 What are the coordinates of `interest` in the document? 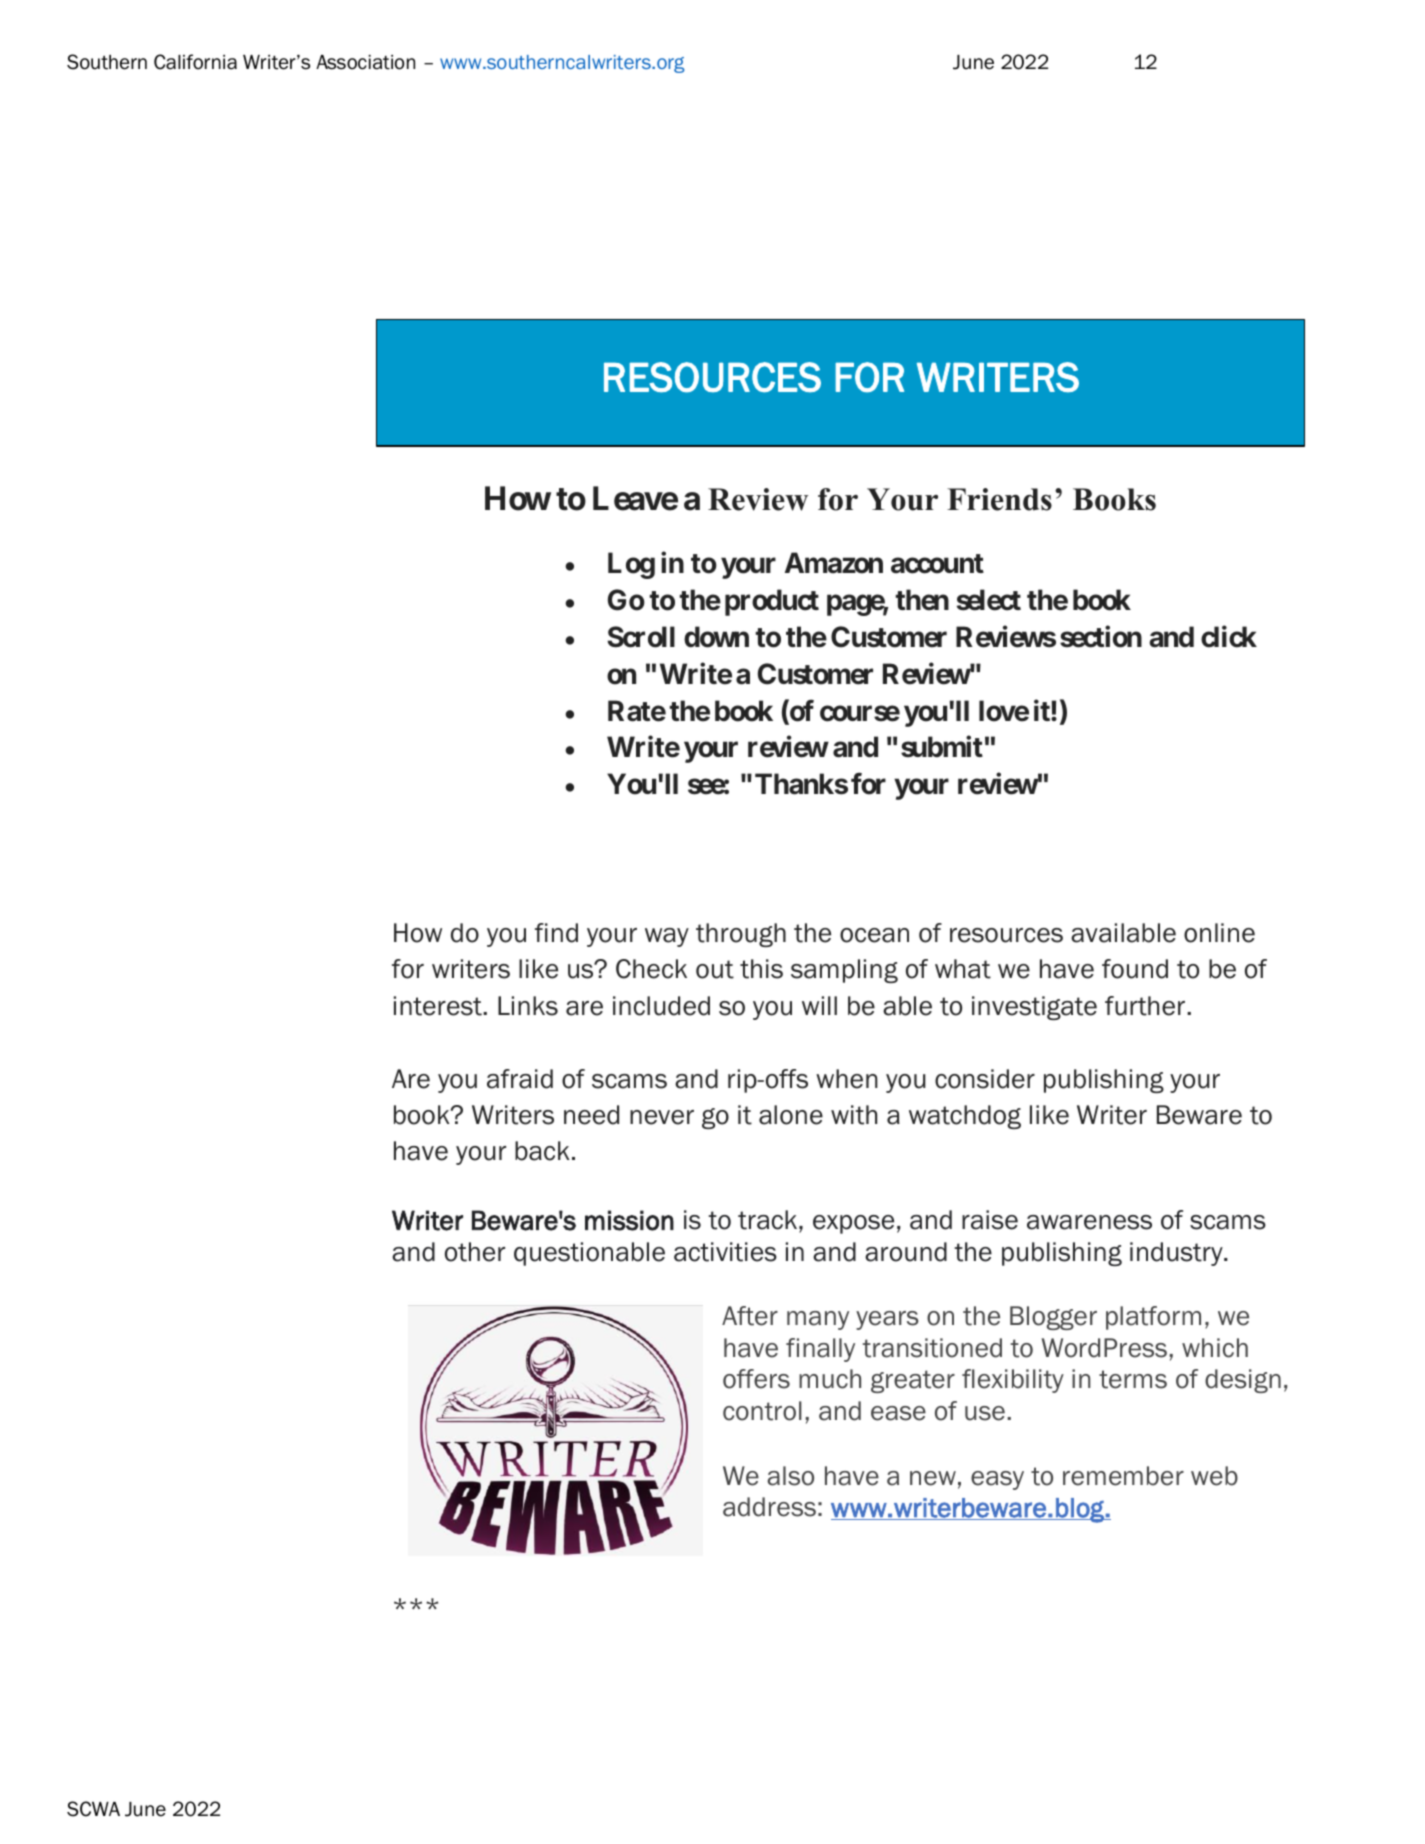 It's located at (439, 1006).
